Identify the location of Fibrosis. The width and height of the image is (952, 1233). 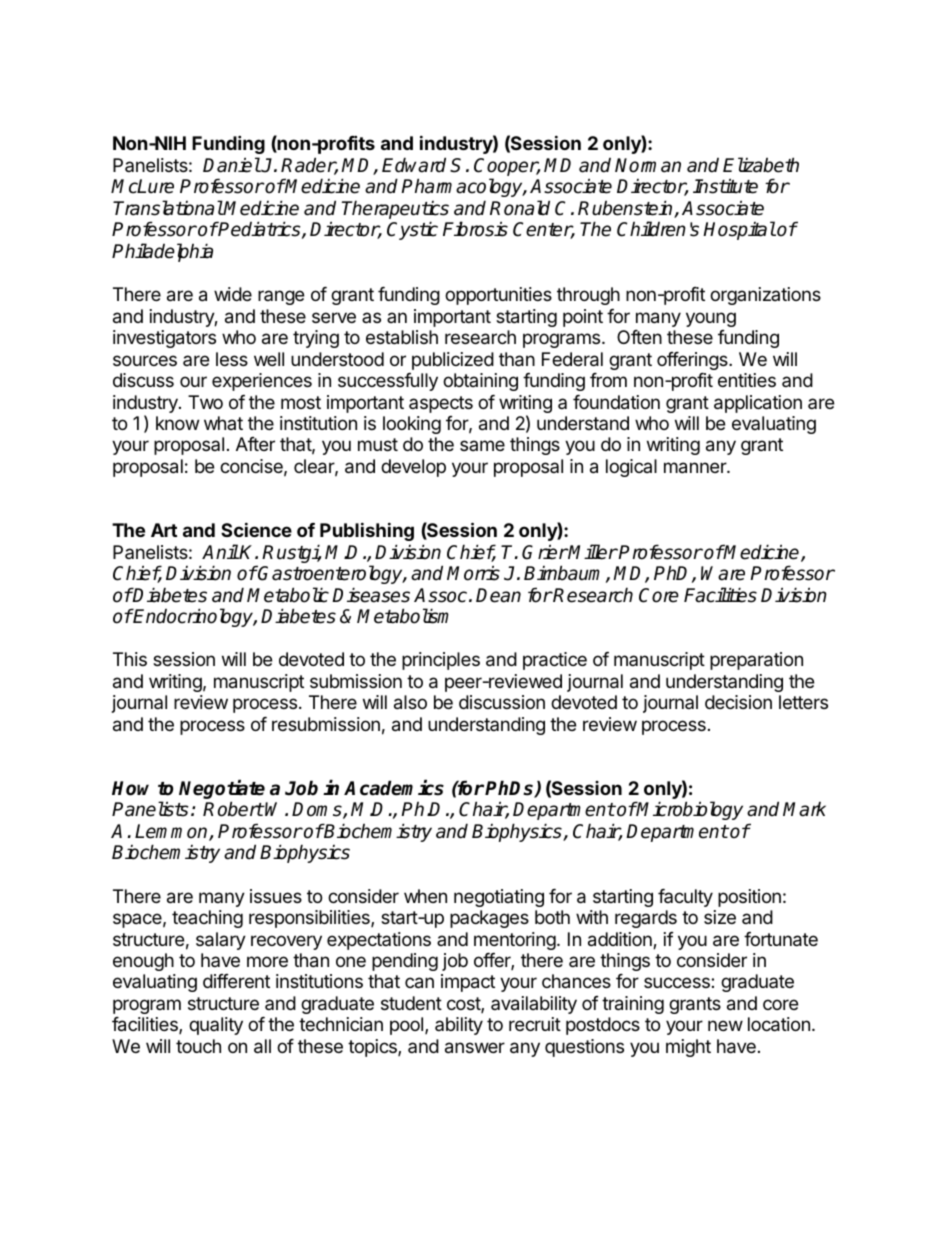
(475, 229).
